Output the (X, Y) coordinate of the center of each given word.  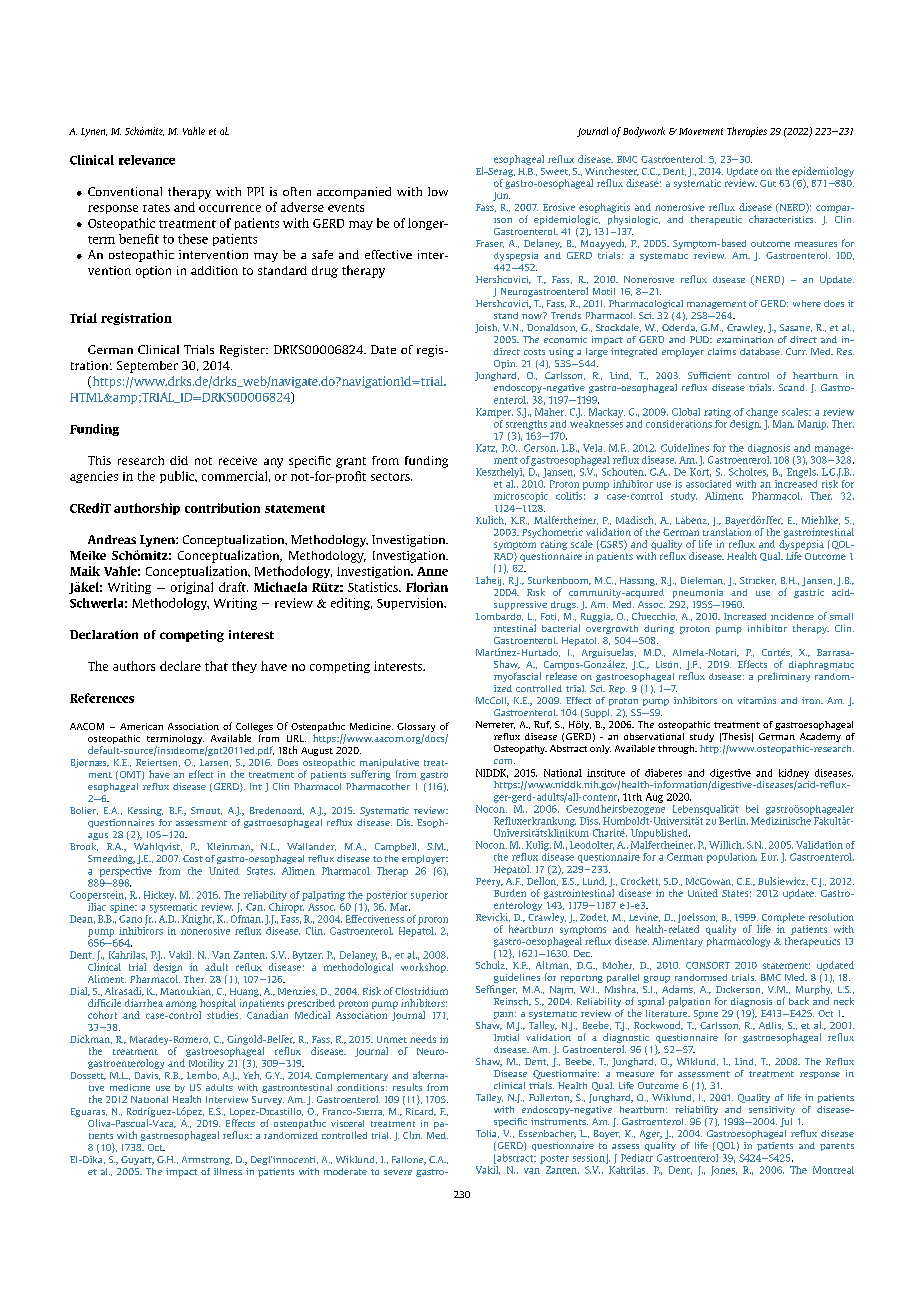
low (438, 191)
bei (752, 809)
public (178, 477)
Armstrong (207, 1160)
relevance (147, 160)
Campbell (397, 847)
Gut (768, 183)
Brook (84, 847)
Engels (802, 473)
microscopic (521, 497)
